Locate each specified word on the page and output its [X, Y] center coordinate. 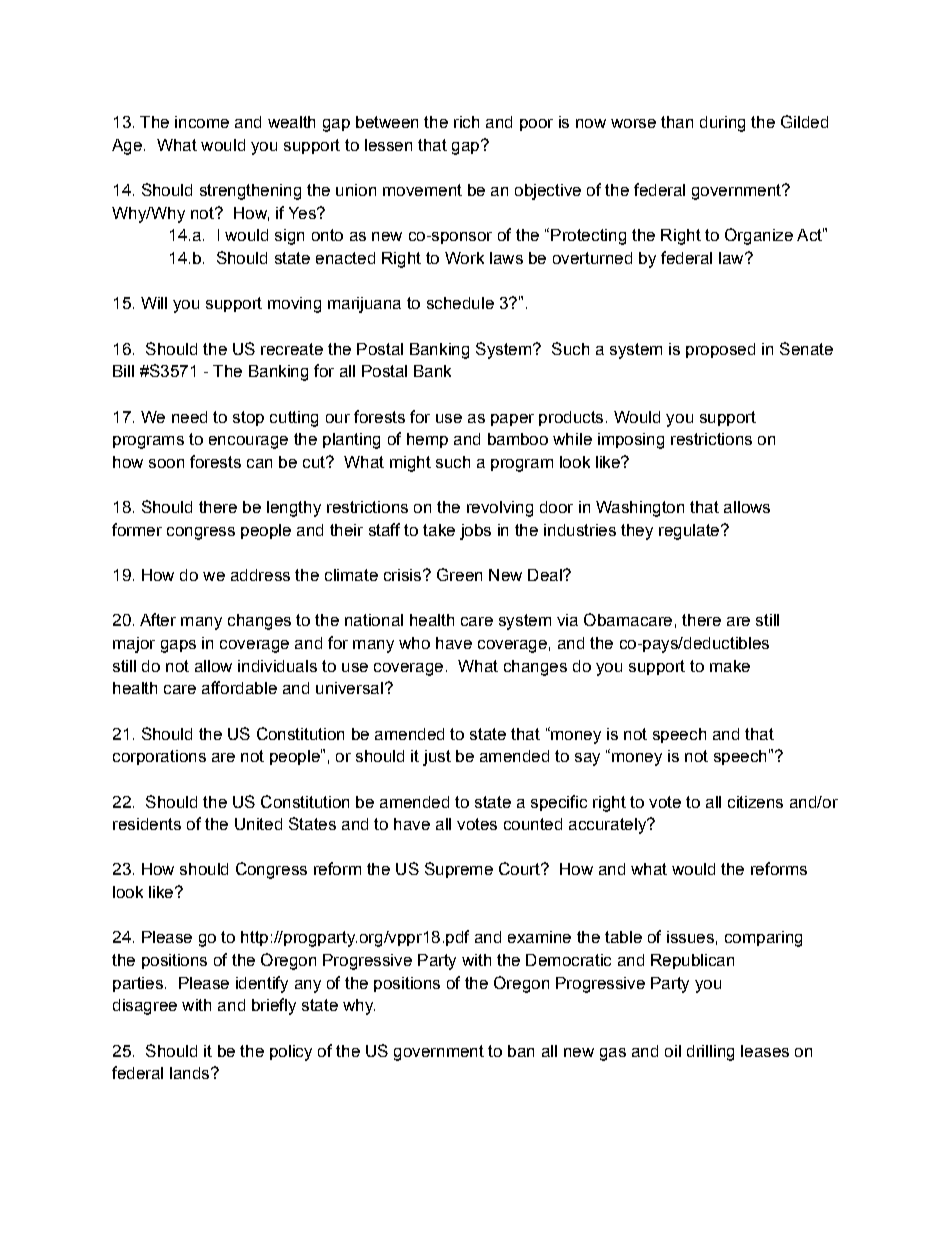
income [202, 122]
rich [466, 122]
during [722, 124]
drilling [710, 1053]
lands [191, 1073]
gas [613, 1054]
